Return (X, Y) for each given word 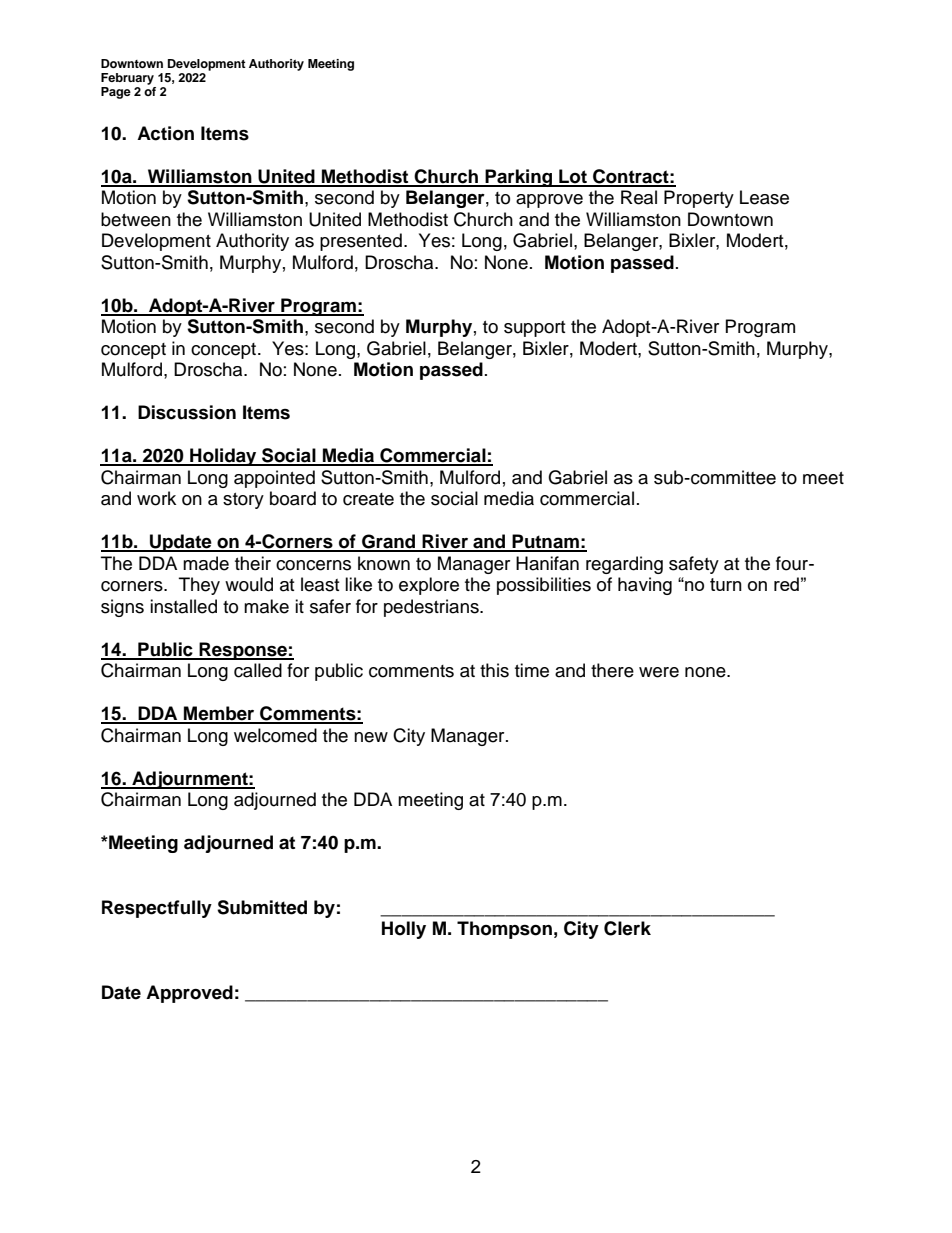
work (156, 498)
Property (699, 199)
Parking (519, 178)
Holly (404, 930)
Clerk (627, 928)
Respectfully (157, 909)
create (368, 499)
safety (694, 565)
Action (165, 133)
